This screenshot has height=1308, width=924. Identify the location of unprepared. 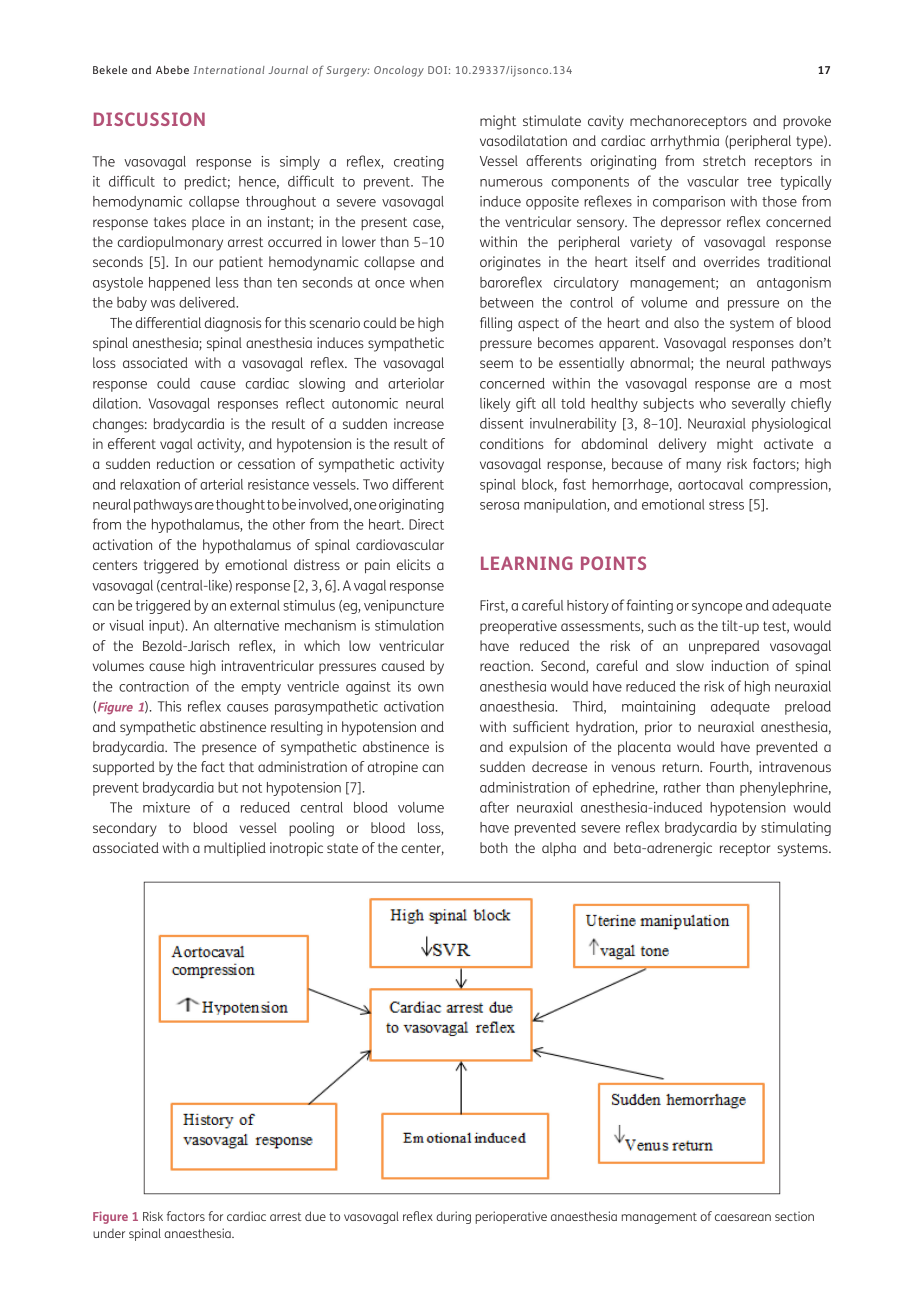
(724, 647).
